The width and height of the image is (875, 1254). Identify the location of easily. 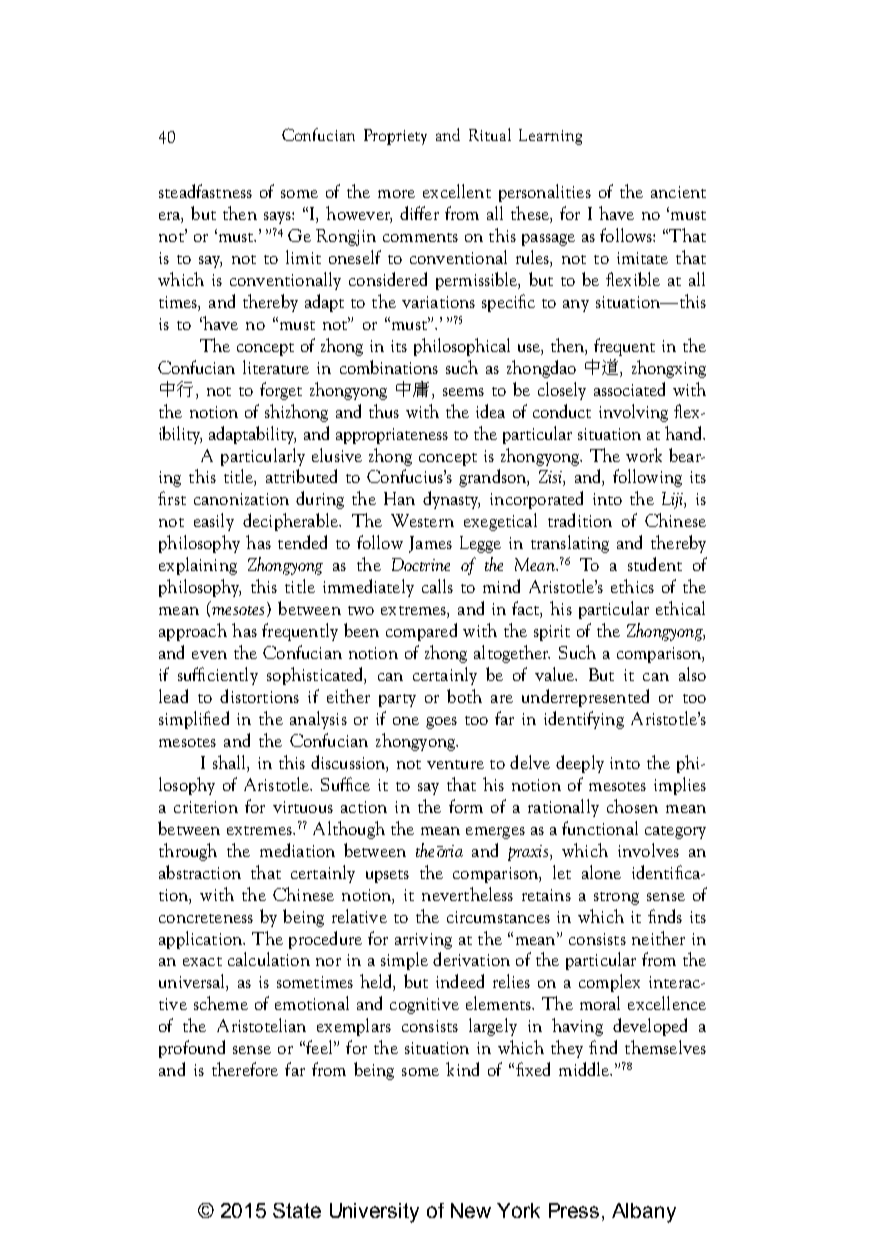
(214, 522).
